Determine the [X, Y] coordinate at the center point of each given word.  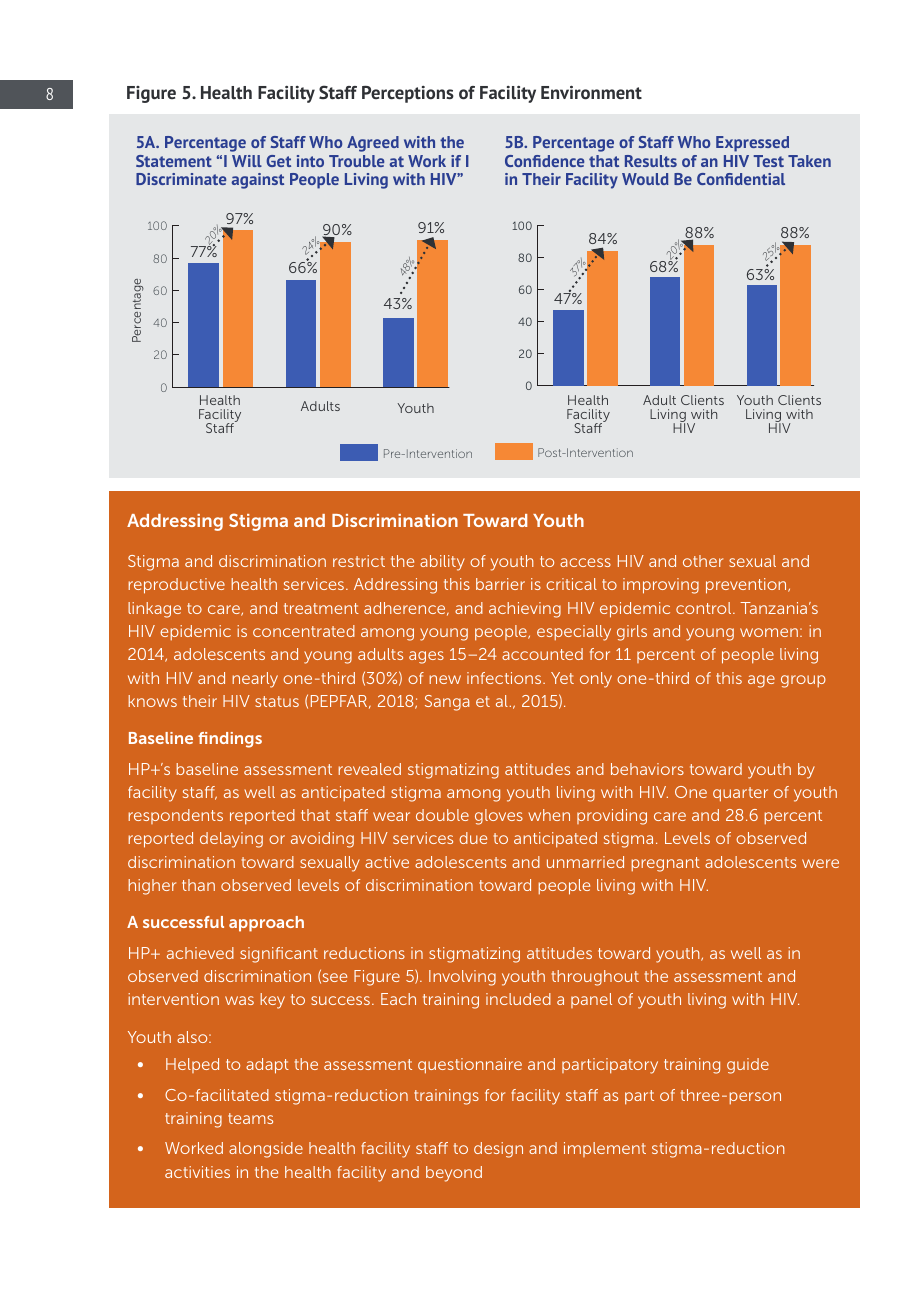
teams [250, 1118]
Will [247, 161]
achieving [525, 610]
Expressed [752, 144]
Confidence [544, 161]
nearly [255, 680]
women [769, 632]
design [498, 1150]
